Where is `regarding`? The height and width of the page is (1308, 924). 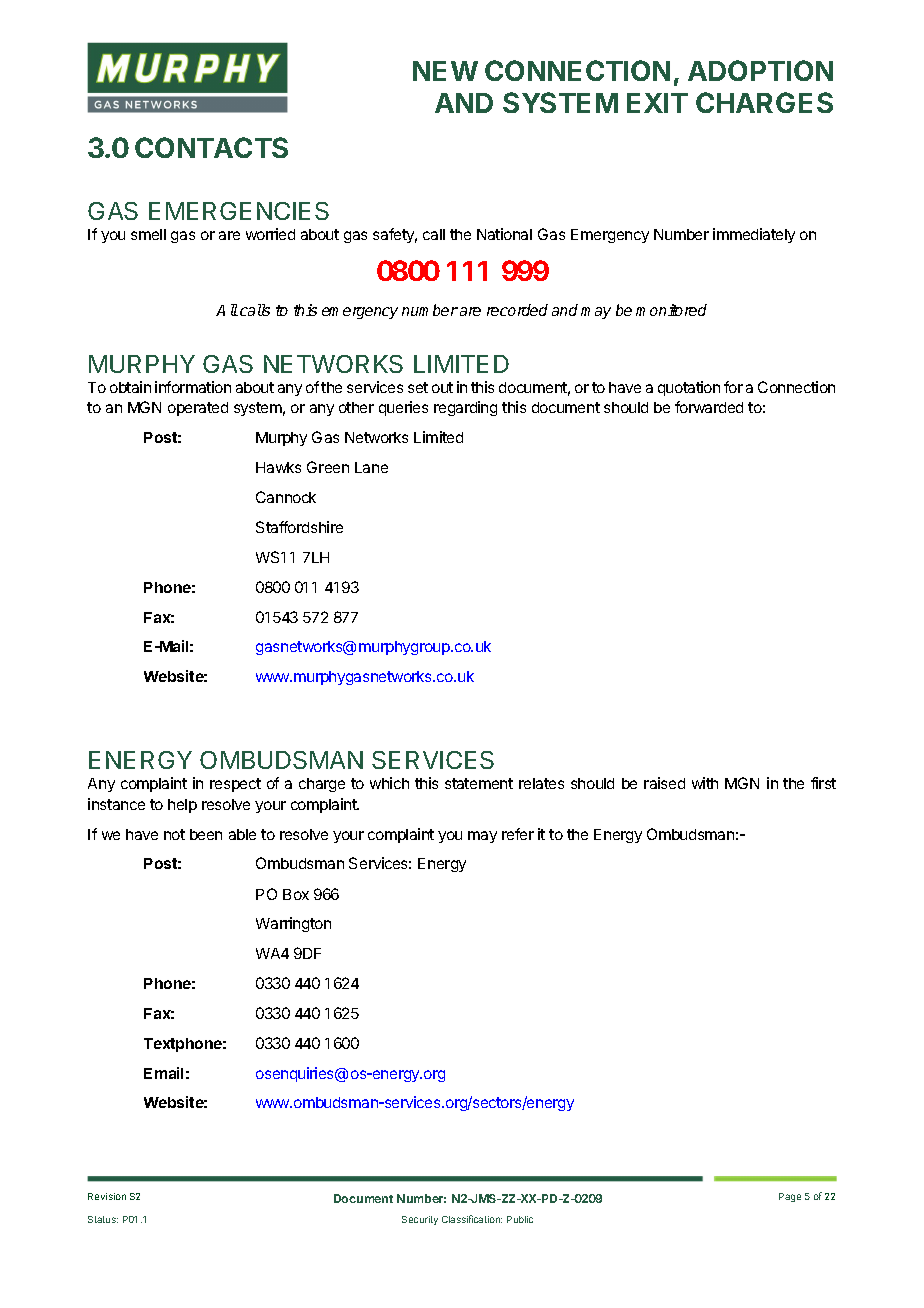 regarding is located at coordinates (465, 408).
